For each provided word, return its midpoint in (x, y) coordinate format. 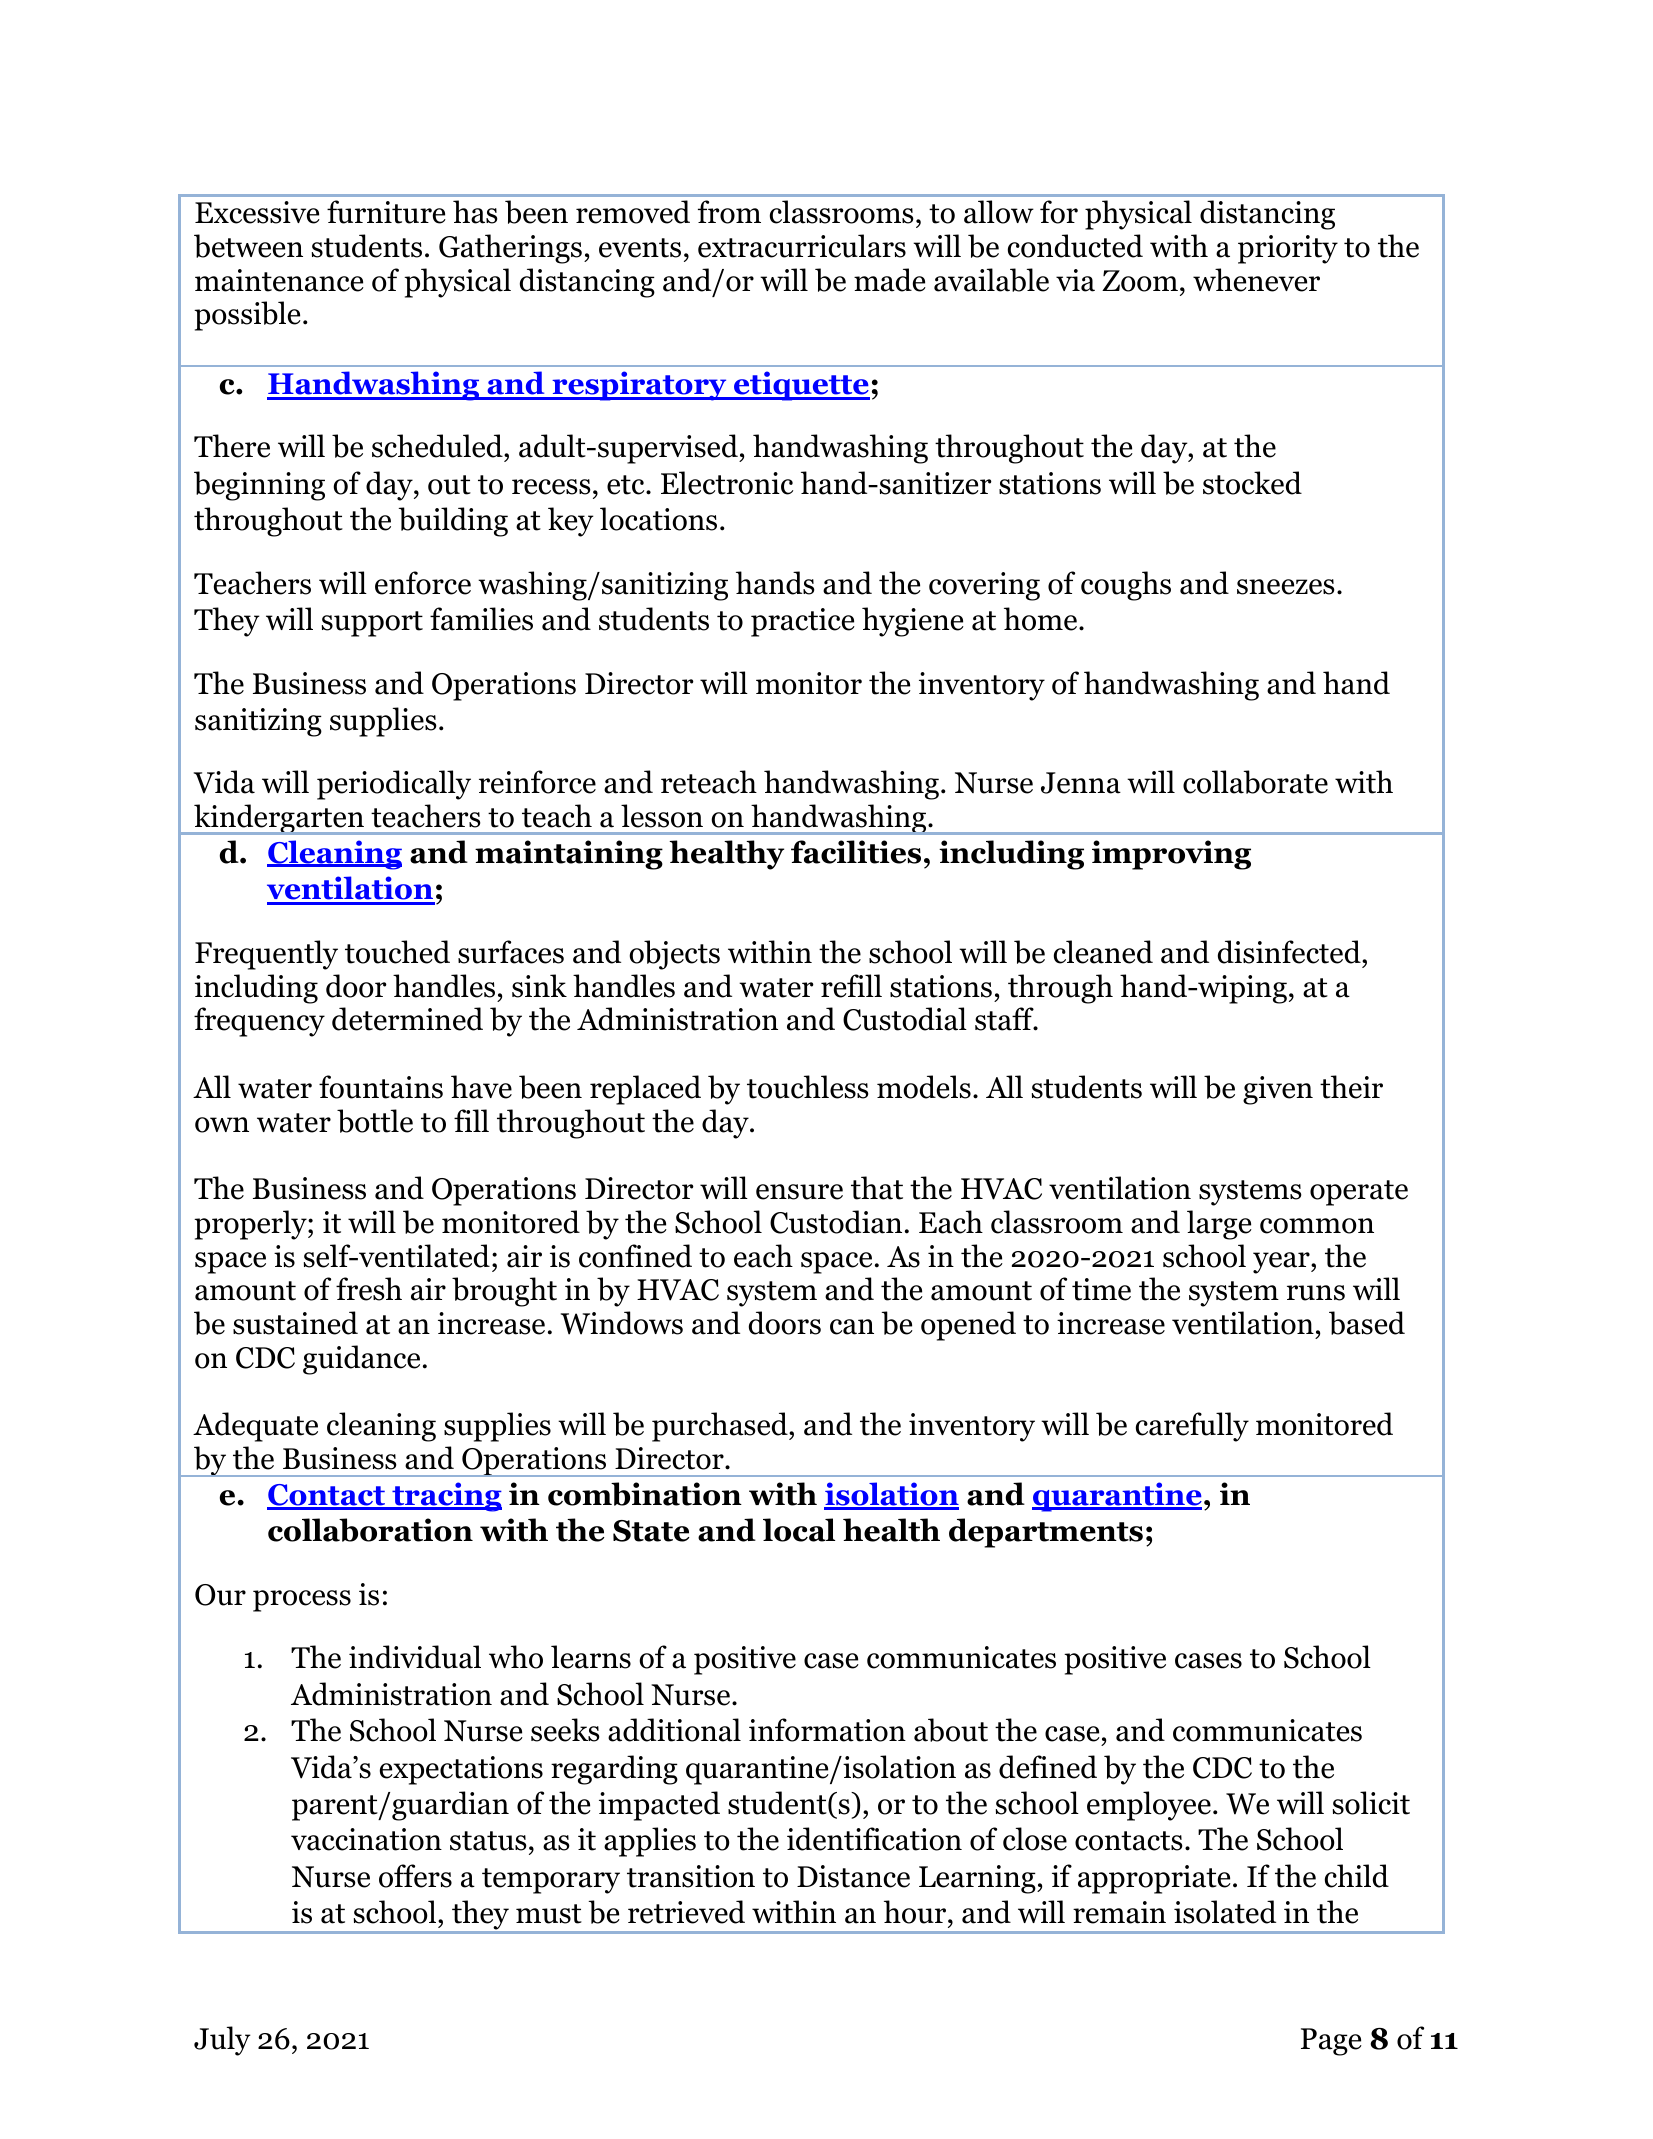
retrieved (686, 1912)
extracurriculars (802, 246)
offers (415, 1876)
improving (1171, 855)
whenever (1256, 280)
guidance (361, 1360)
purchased (721, 1427)
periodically (394, 785)
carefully (1192, 1427)
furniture (386, 212)
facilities (856, 852)
